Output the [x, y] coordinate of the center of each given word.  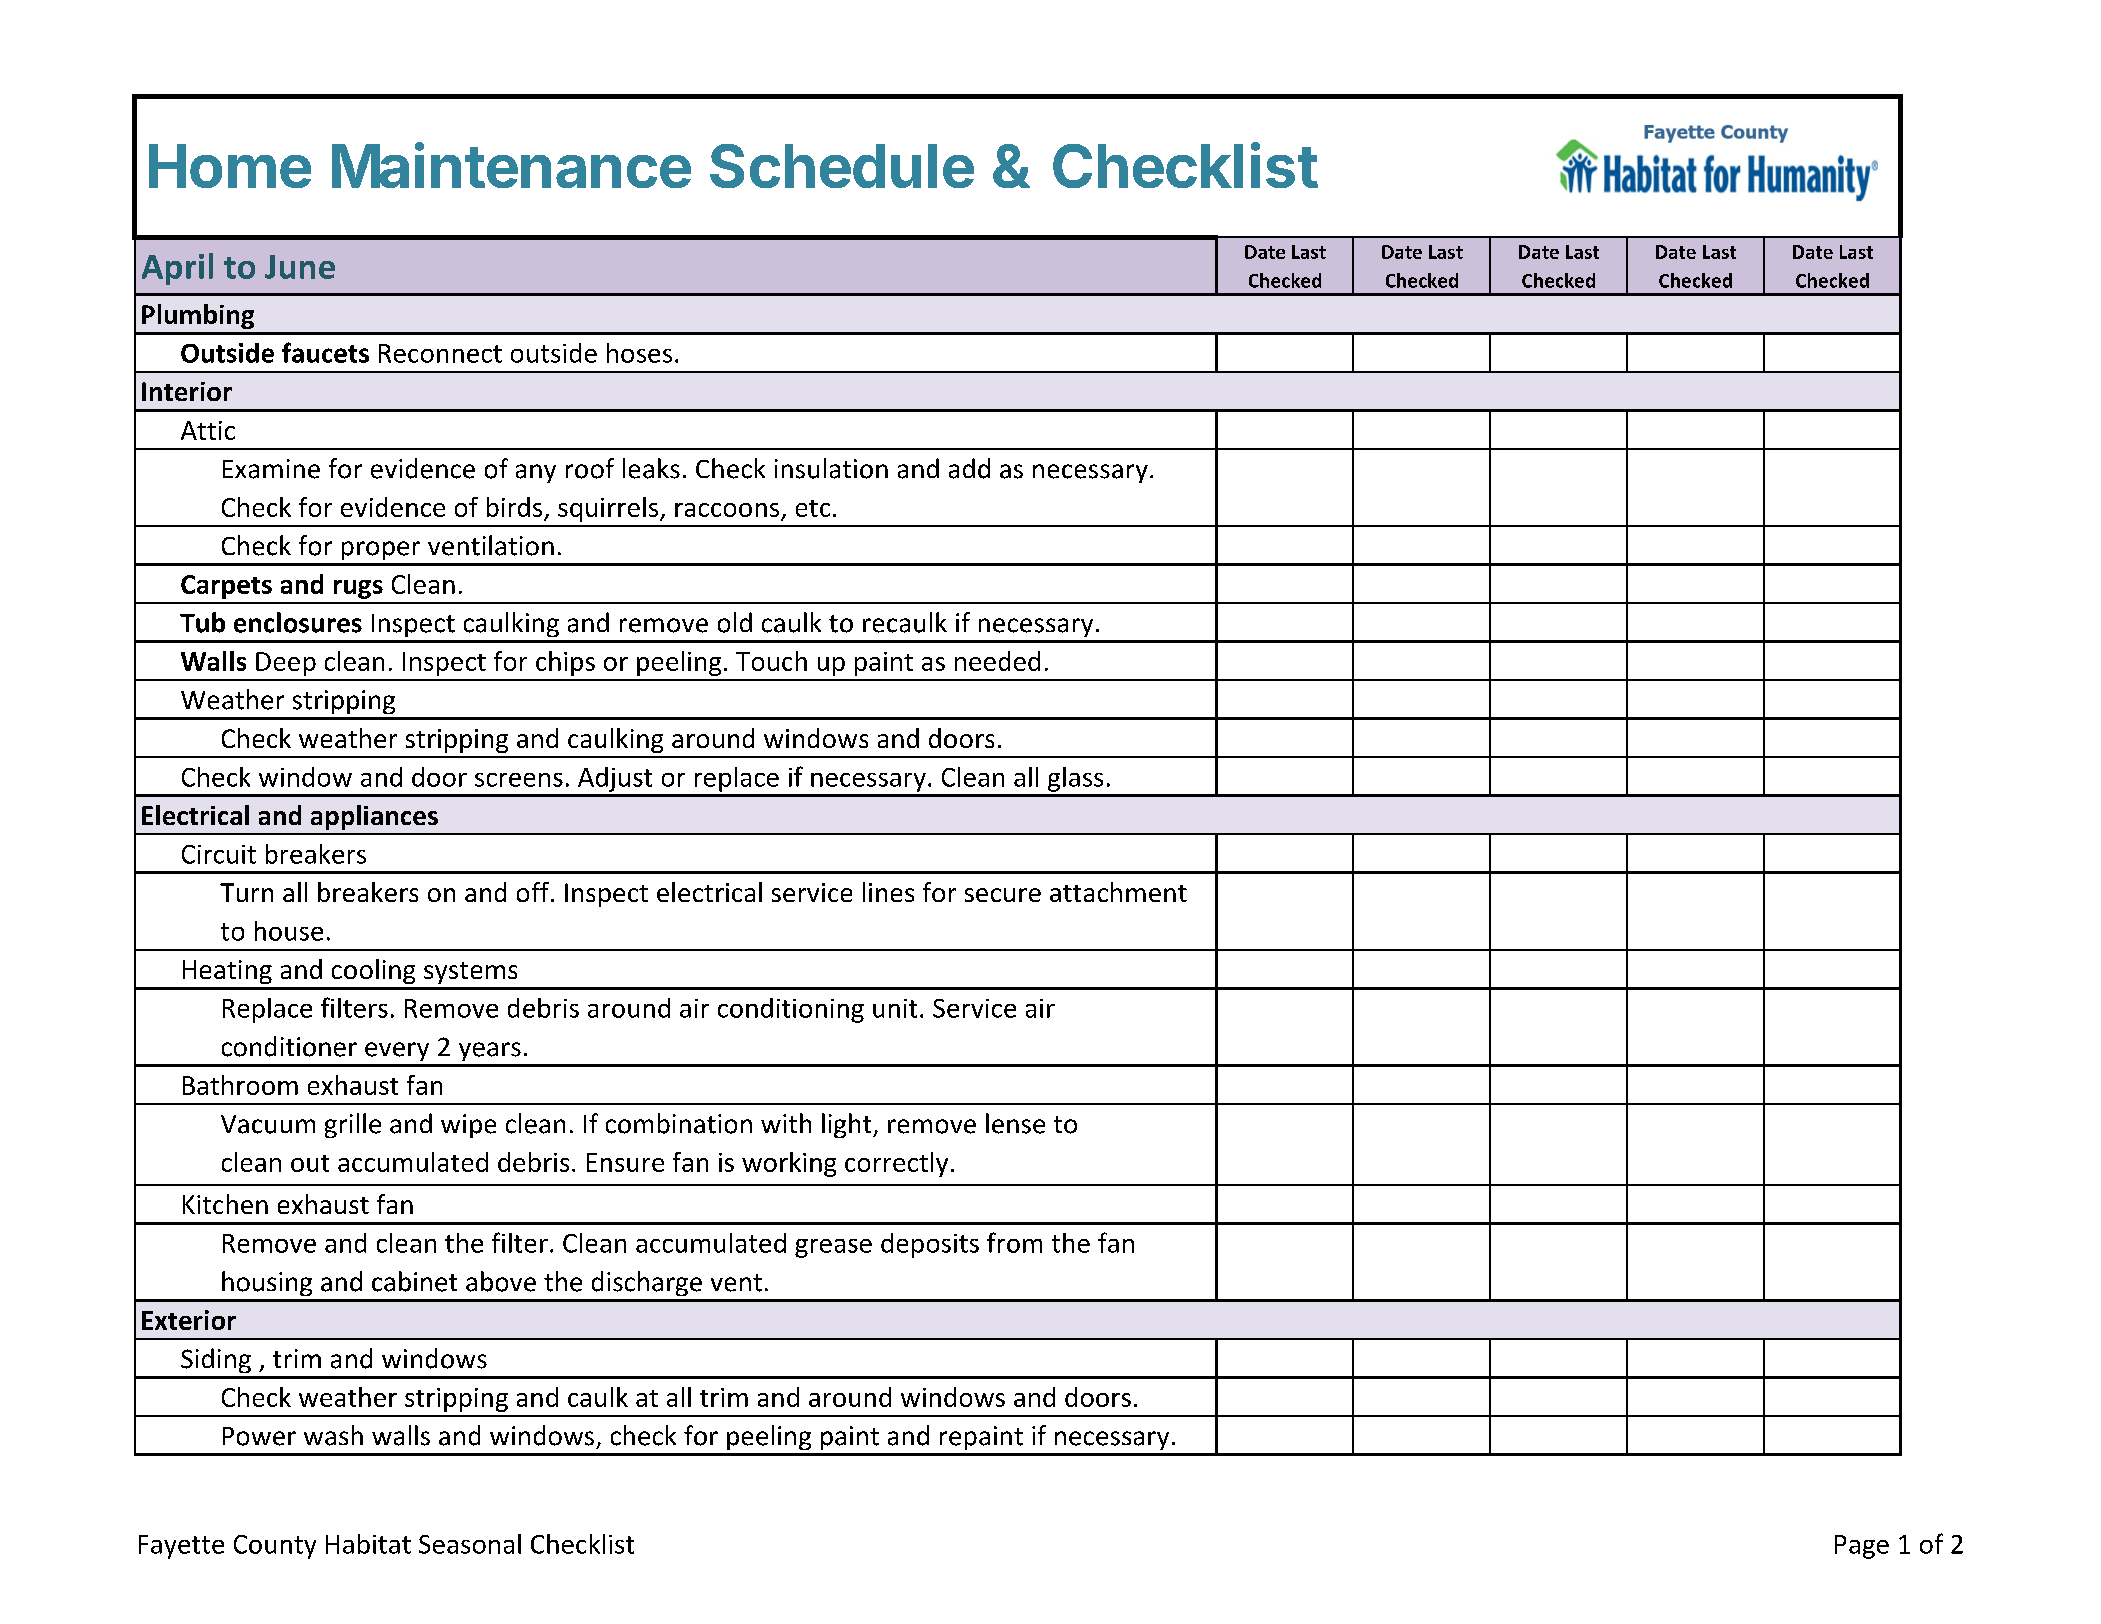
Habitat [368, 1544]
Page [1862, 1547]
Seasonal [470, 1544]
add [969, 468]
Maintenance [511, 165]
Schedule [842, 166]
